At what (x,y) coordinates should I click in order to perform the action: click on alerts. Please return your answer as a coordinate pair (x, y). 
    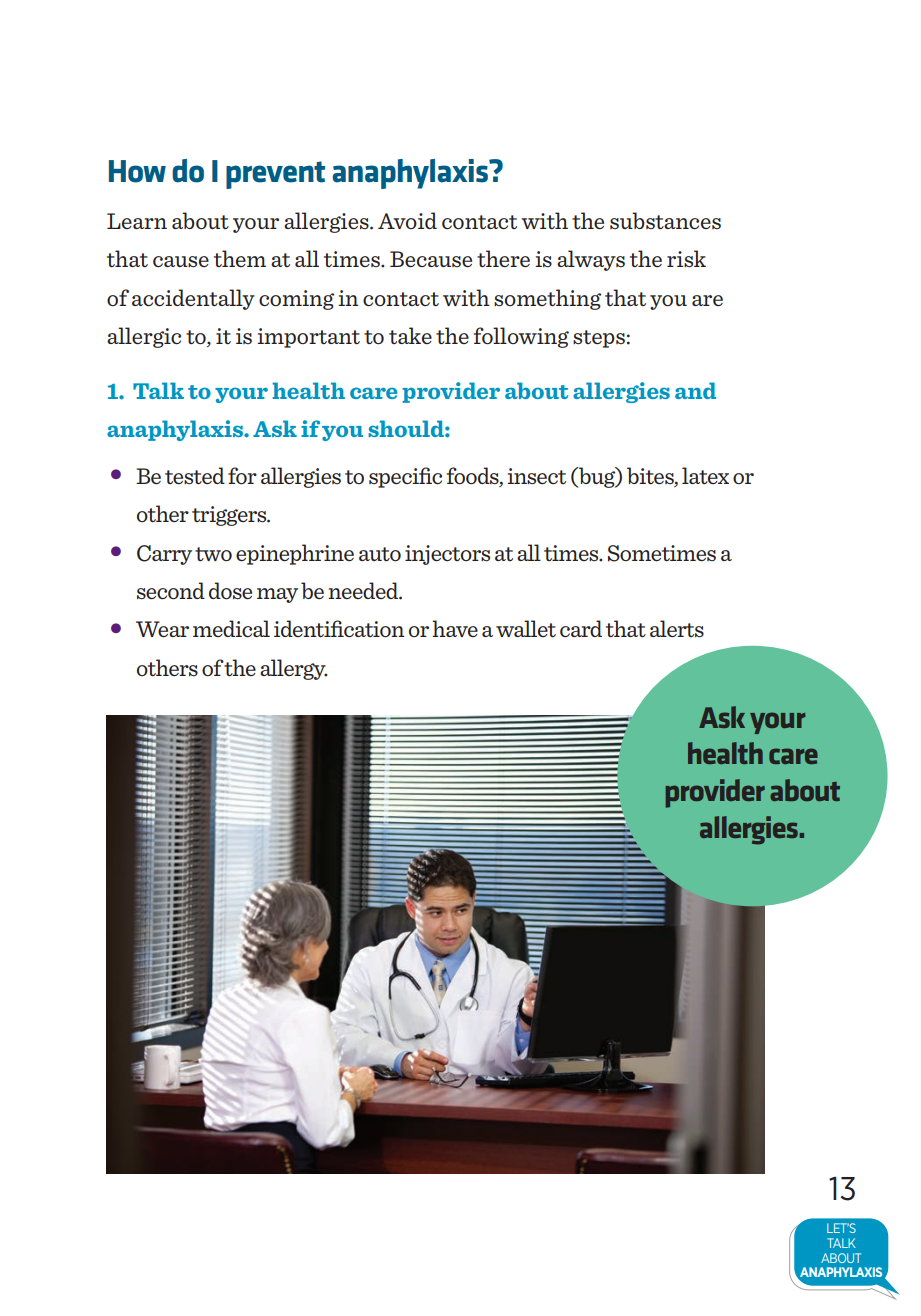
    Looking at the image, I should click on (677, 628).
